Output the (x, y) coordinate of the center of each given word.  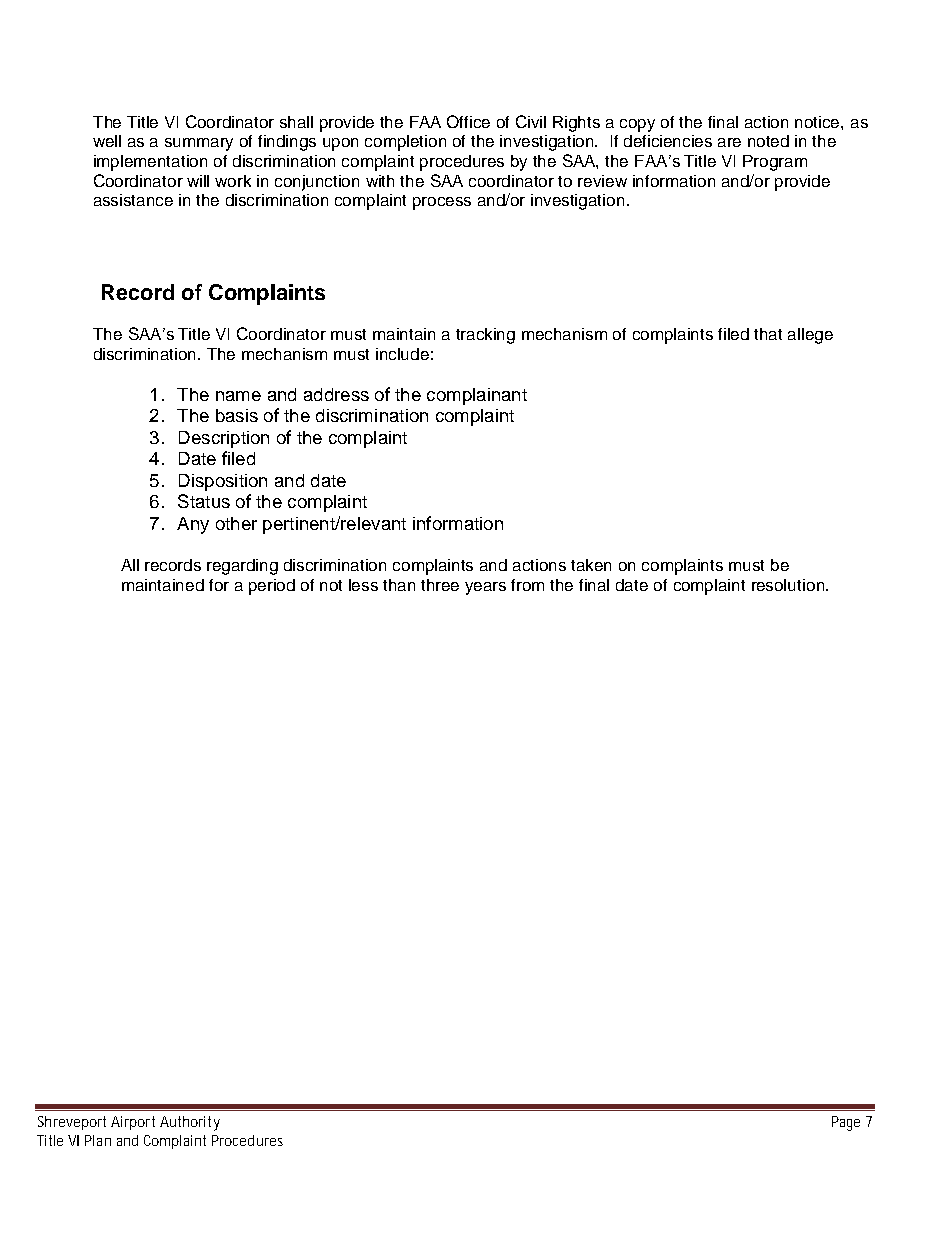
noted (768, 141)
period (272, 587)
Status (204, 501)
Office (468, 121)
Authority (190, 1123)
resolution (789, 585)
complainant (477, 396)
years (485, 588)
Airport (133, 1123)
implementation (150, 163)
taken (591, 565)
